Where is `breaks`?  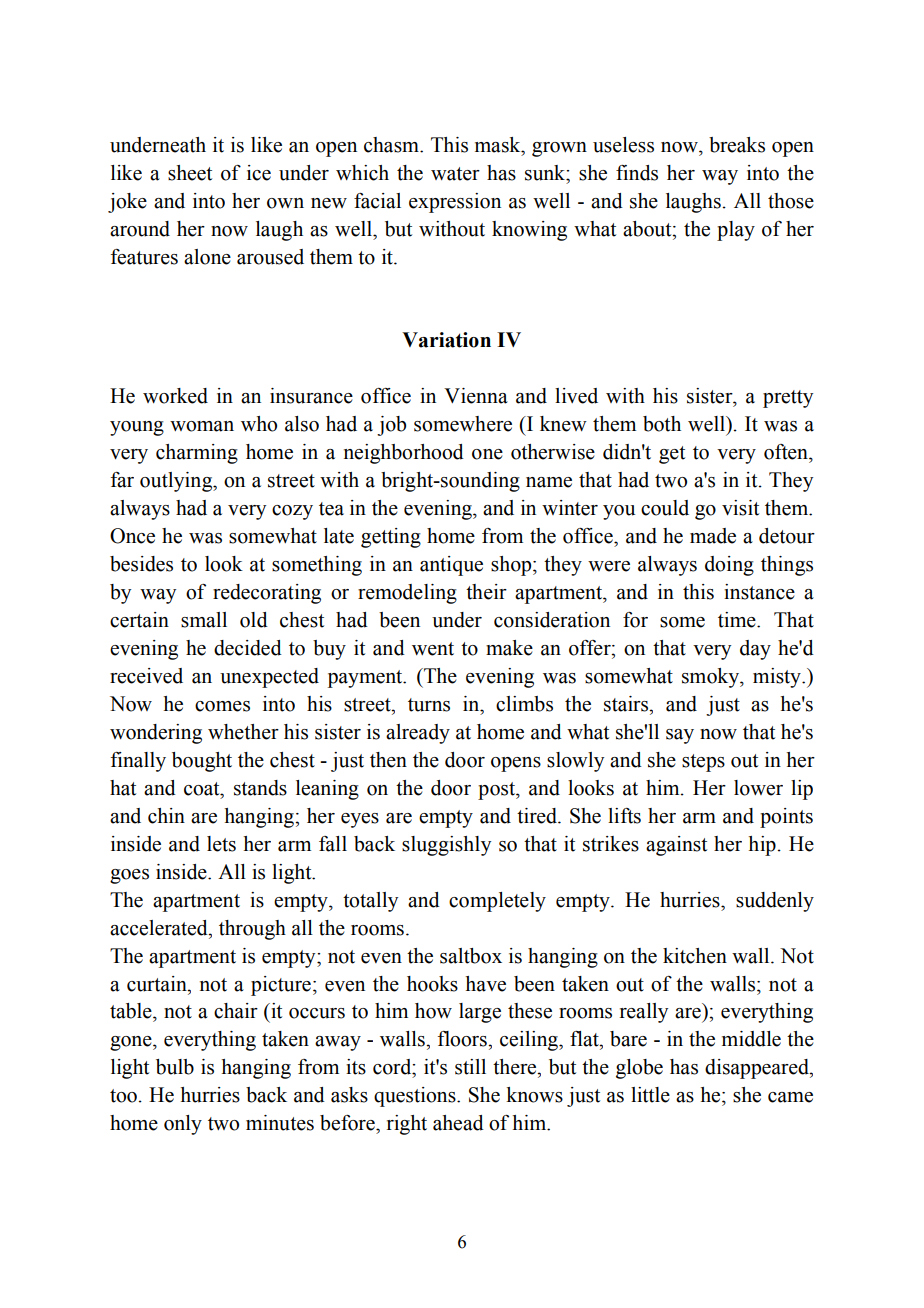
breaks is located at coordinates (737, 145).
